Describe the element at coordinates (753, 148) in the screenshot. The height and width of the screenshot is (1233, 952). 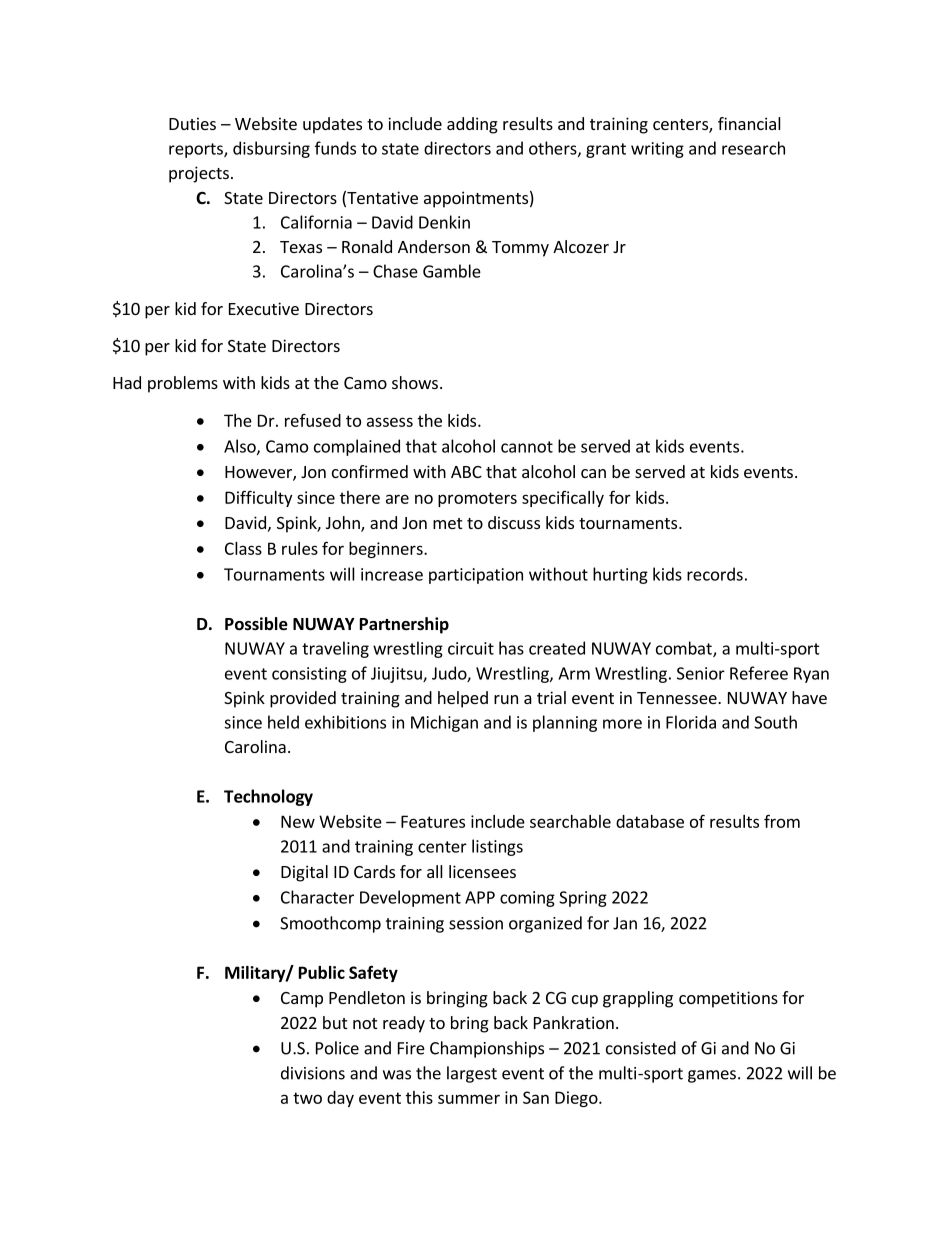
I see `research` at that location.
